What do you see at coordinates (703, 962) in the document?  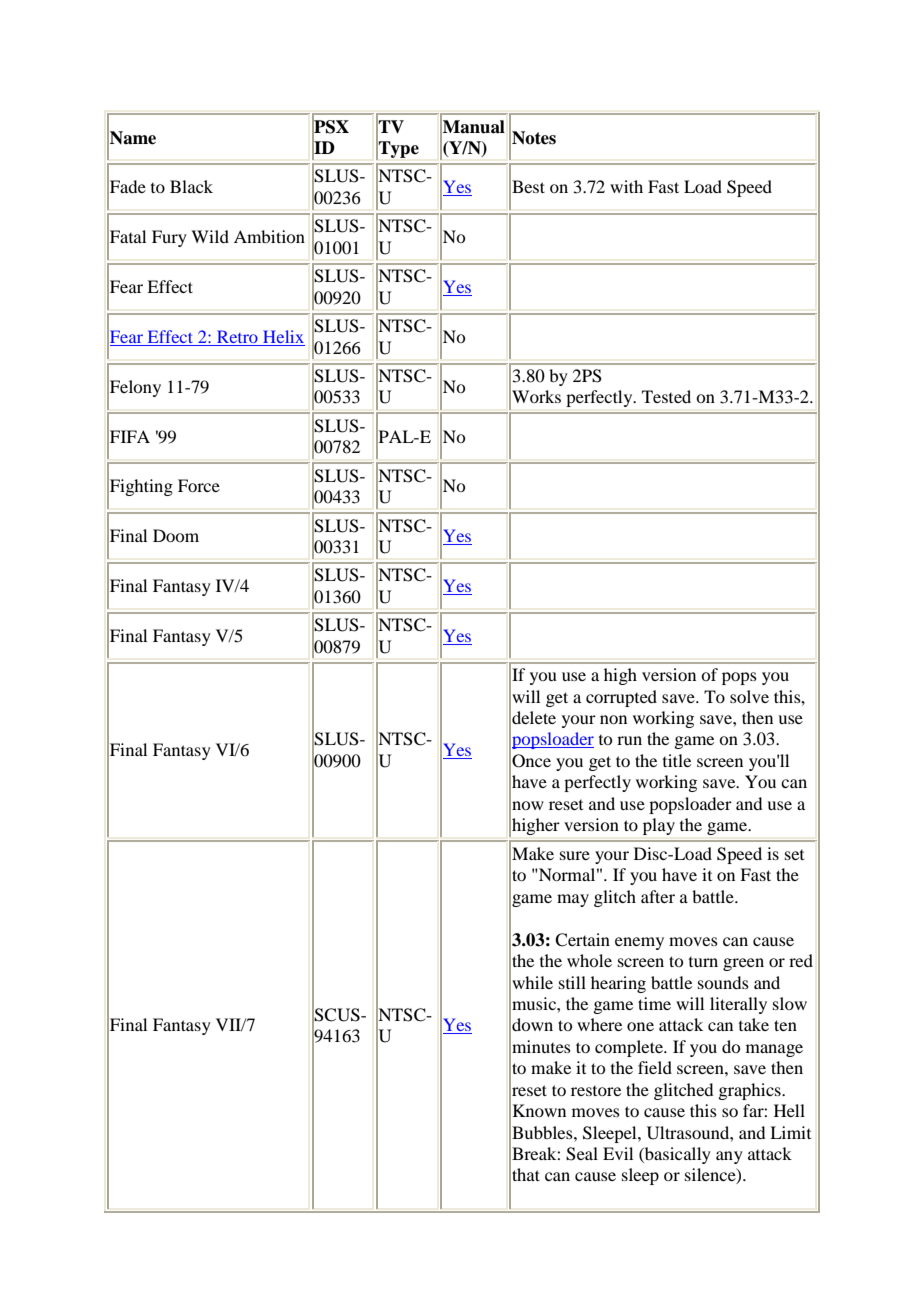 I see `turn` at bounding box center [703, 962].
